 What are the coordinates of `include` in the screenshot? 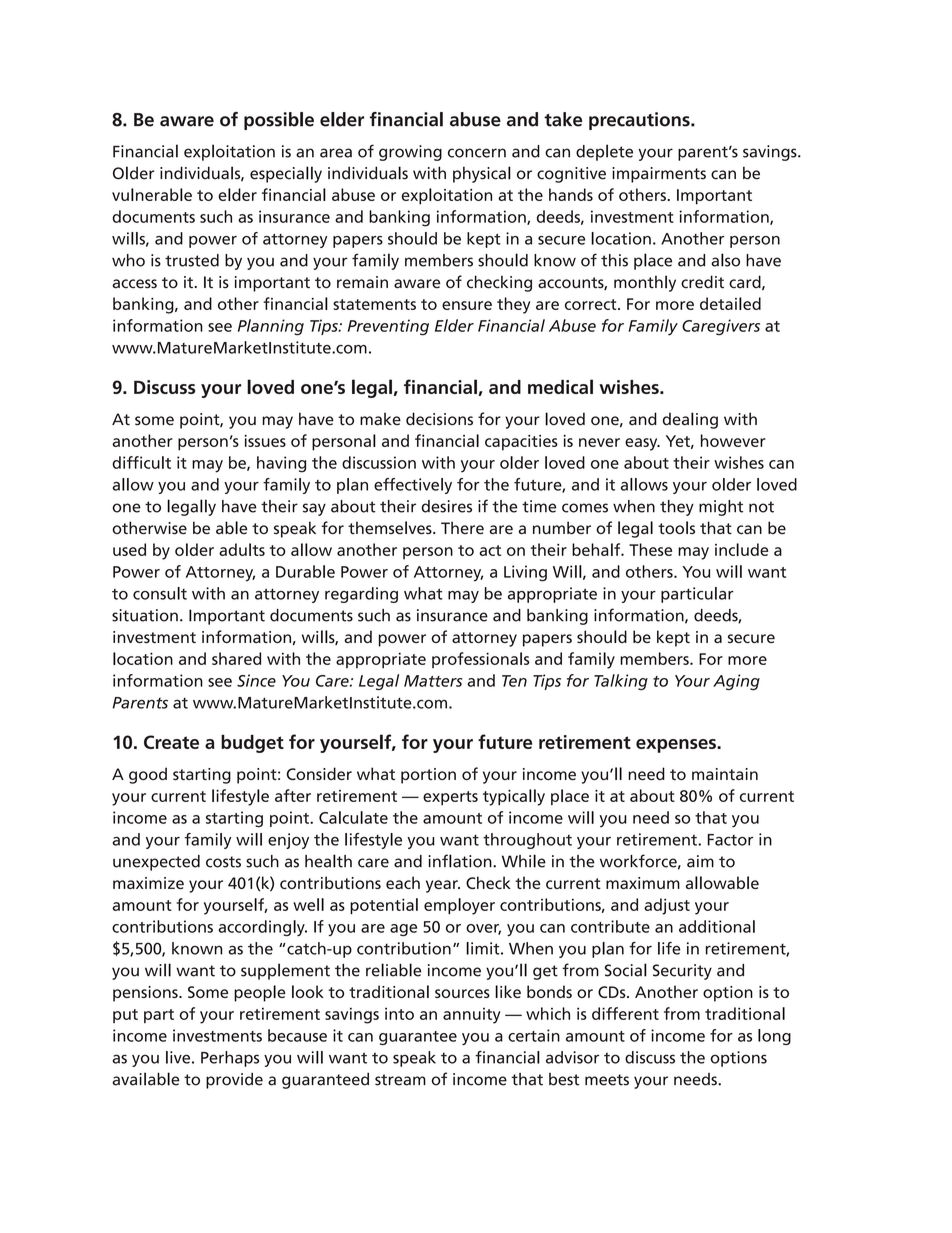 It's located at (742, 549).
